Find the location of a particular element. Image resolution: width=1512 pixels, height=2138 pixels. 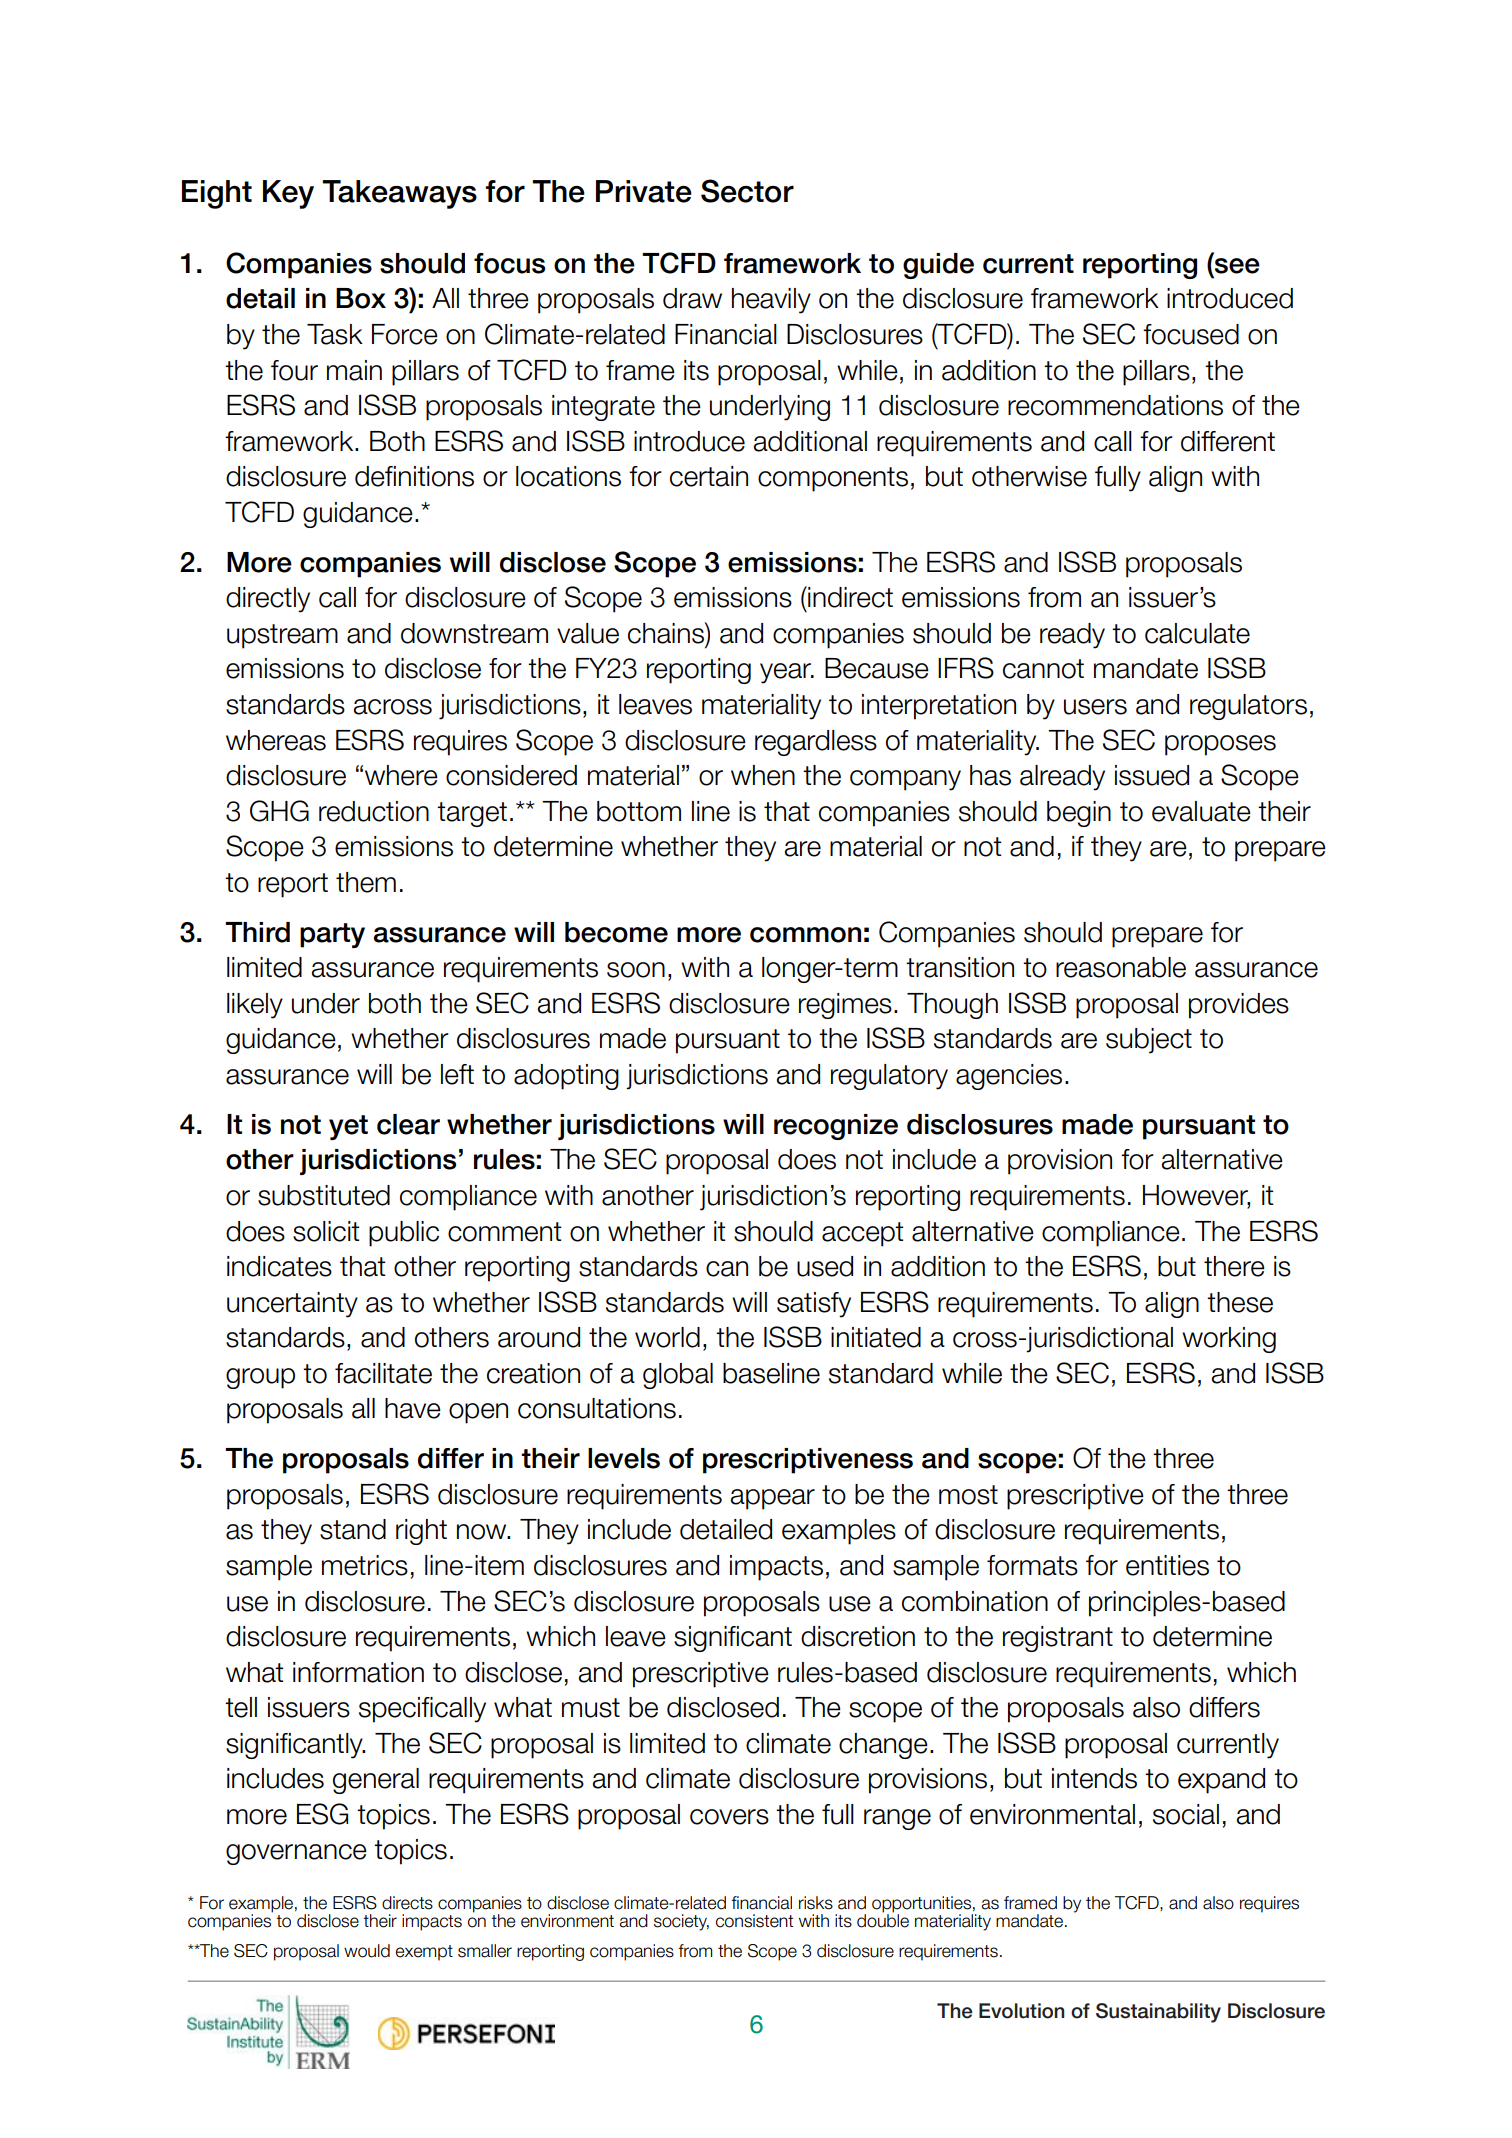

when is located at coordinates (763, 775).
